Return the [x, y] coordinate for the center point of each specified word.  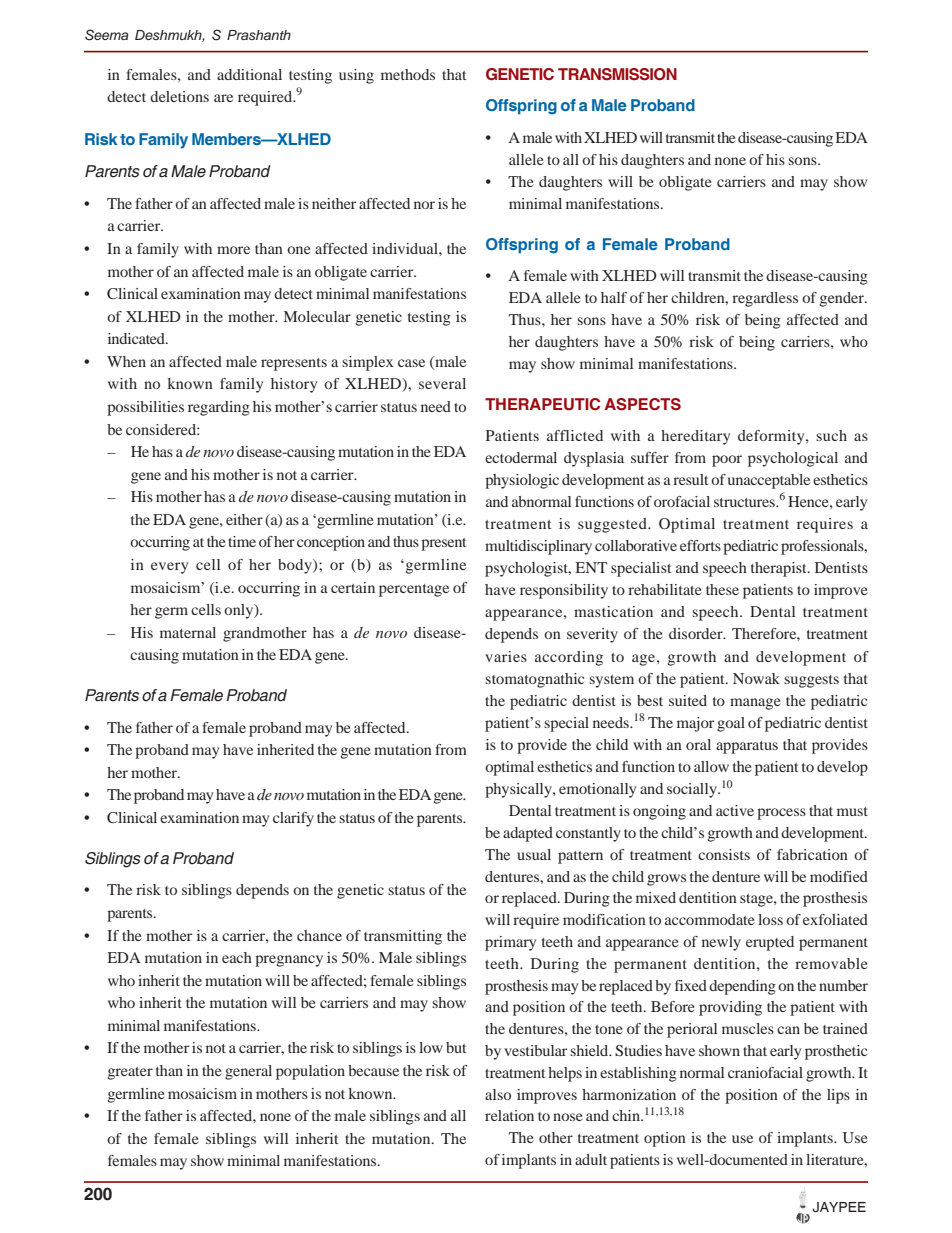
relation [509, 1115]
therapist [780, 569]
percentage [414, 590]
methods [408, 74]
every [169, 568]
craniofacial [765, 1072]
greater [130, 1073]
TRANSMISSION [617, 74]
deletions [179, 96]
